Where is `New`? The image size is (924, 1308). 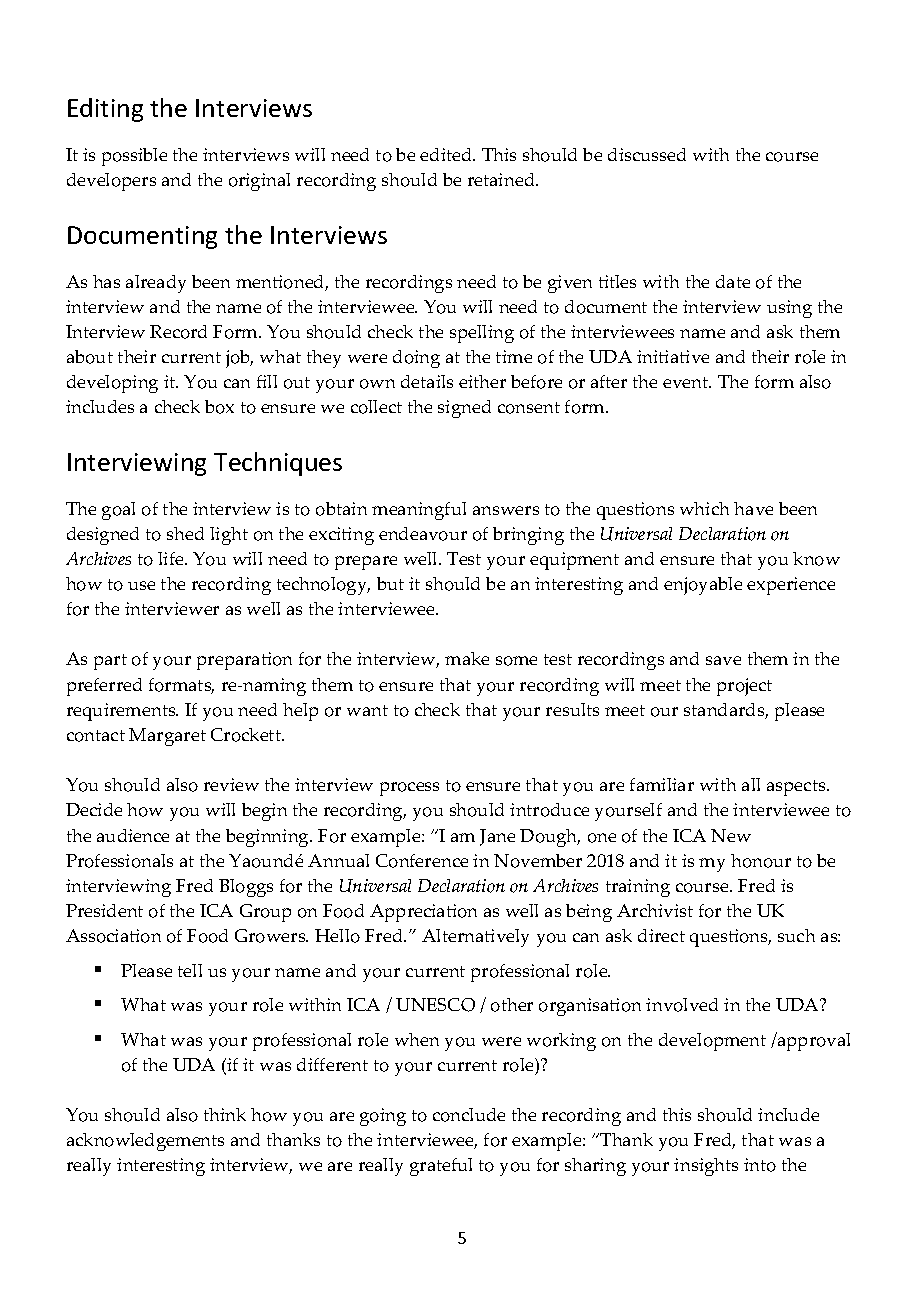 New is located at coordinates (731, 835).
